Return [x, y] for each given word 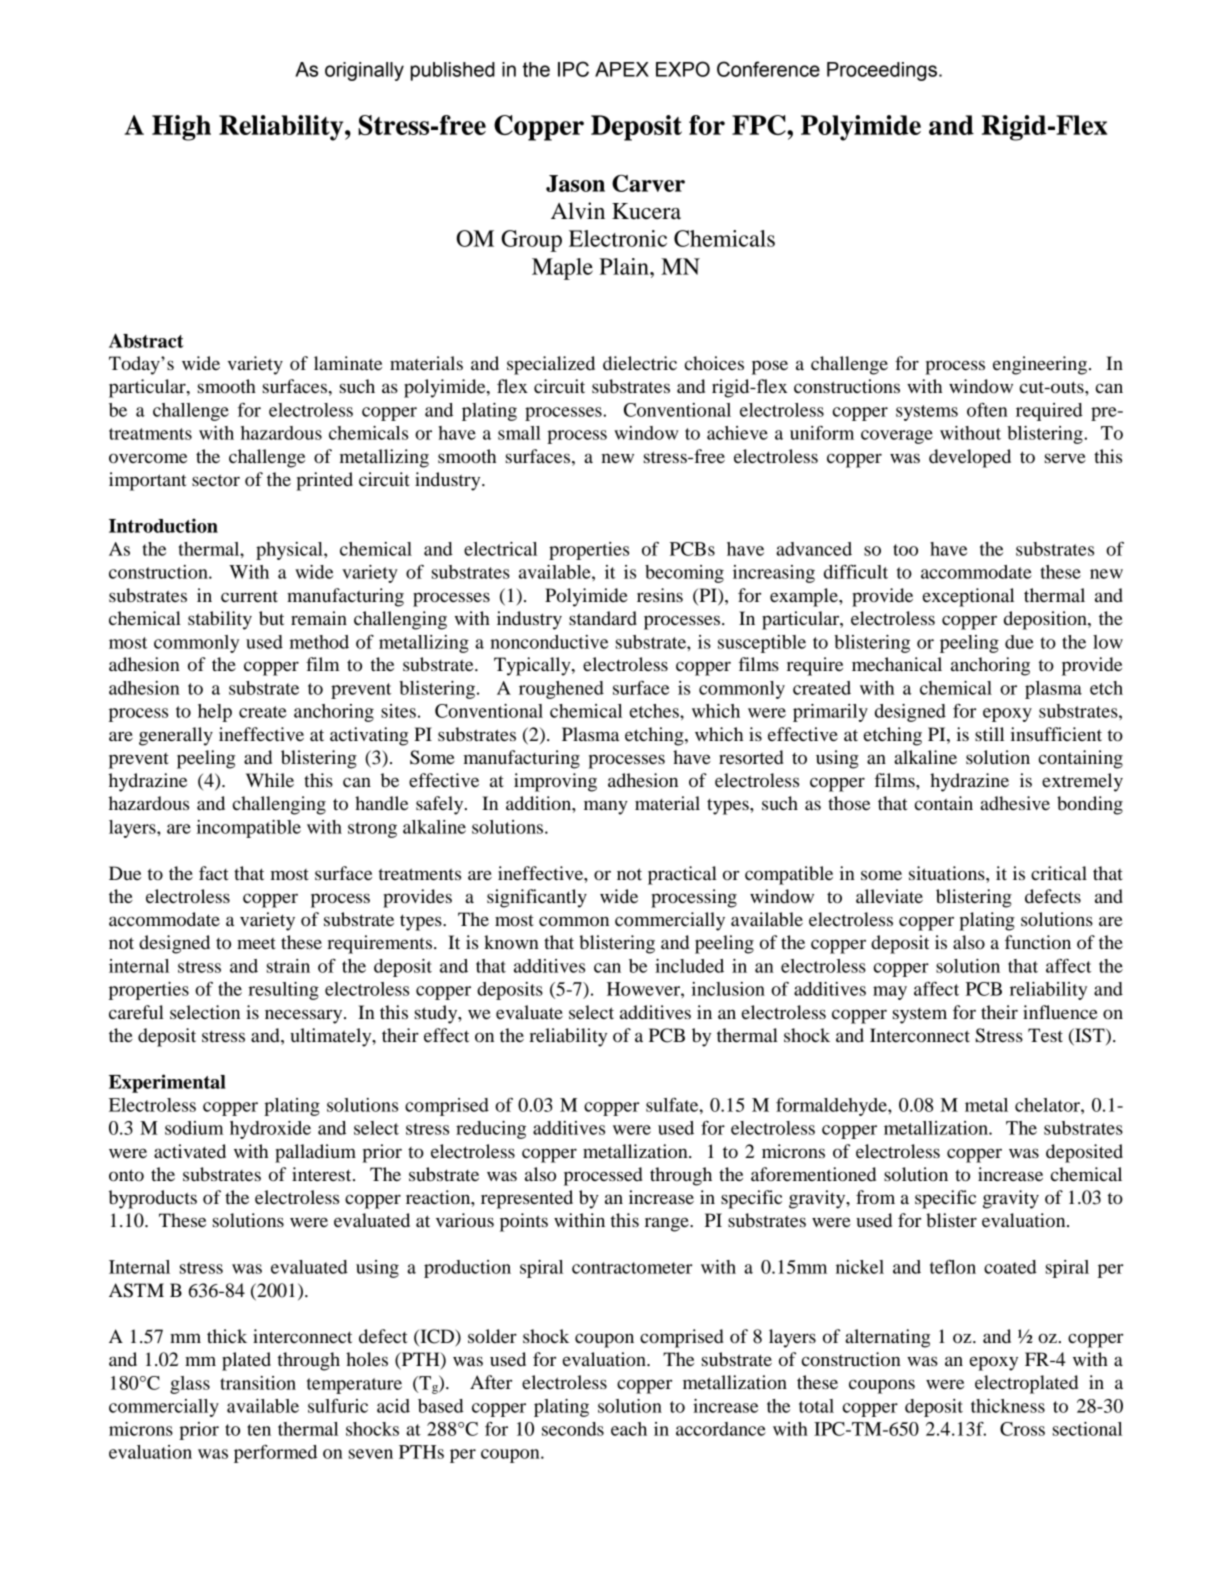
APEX [622, 69]
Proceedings [882, 71]
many [606, 807]
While [270, 780]
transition [258, 1383]
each [629, 1429]
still [989, 734]
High [181, 128]
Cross [1022, 1429]
